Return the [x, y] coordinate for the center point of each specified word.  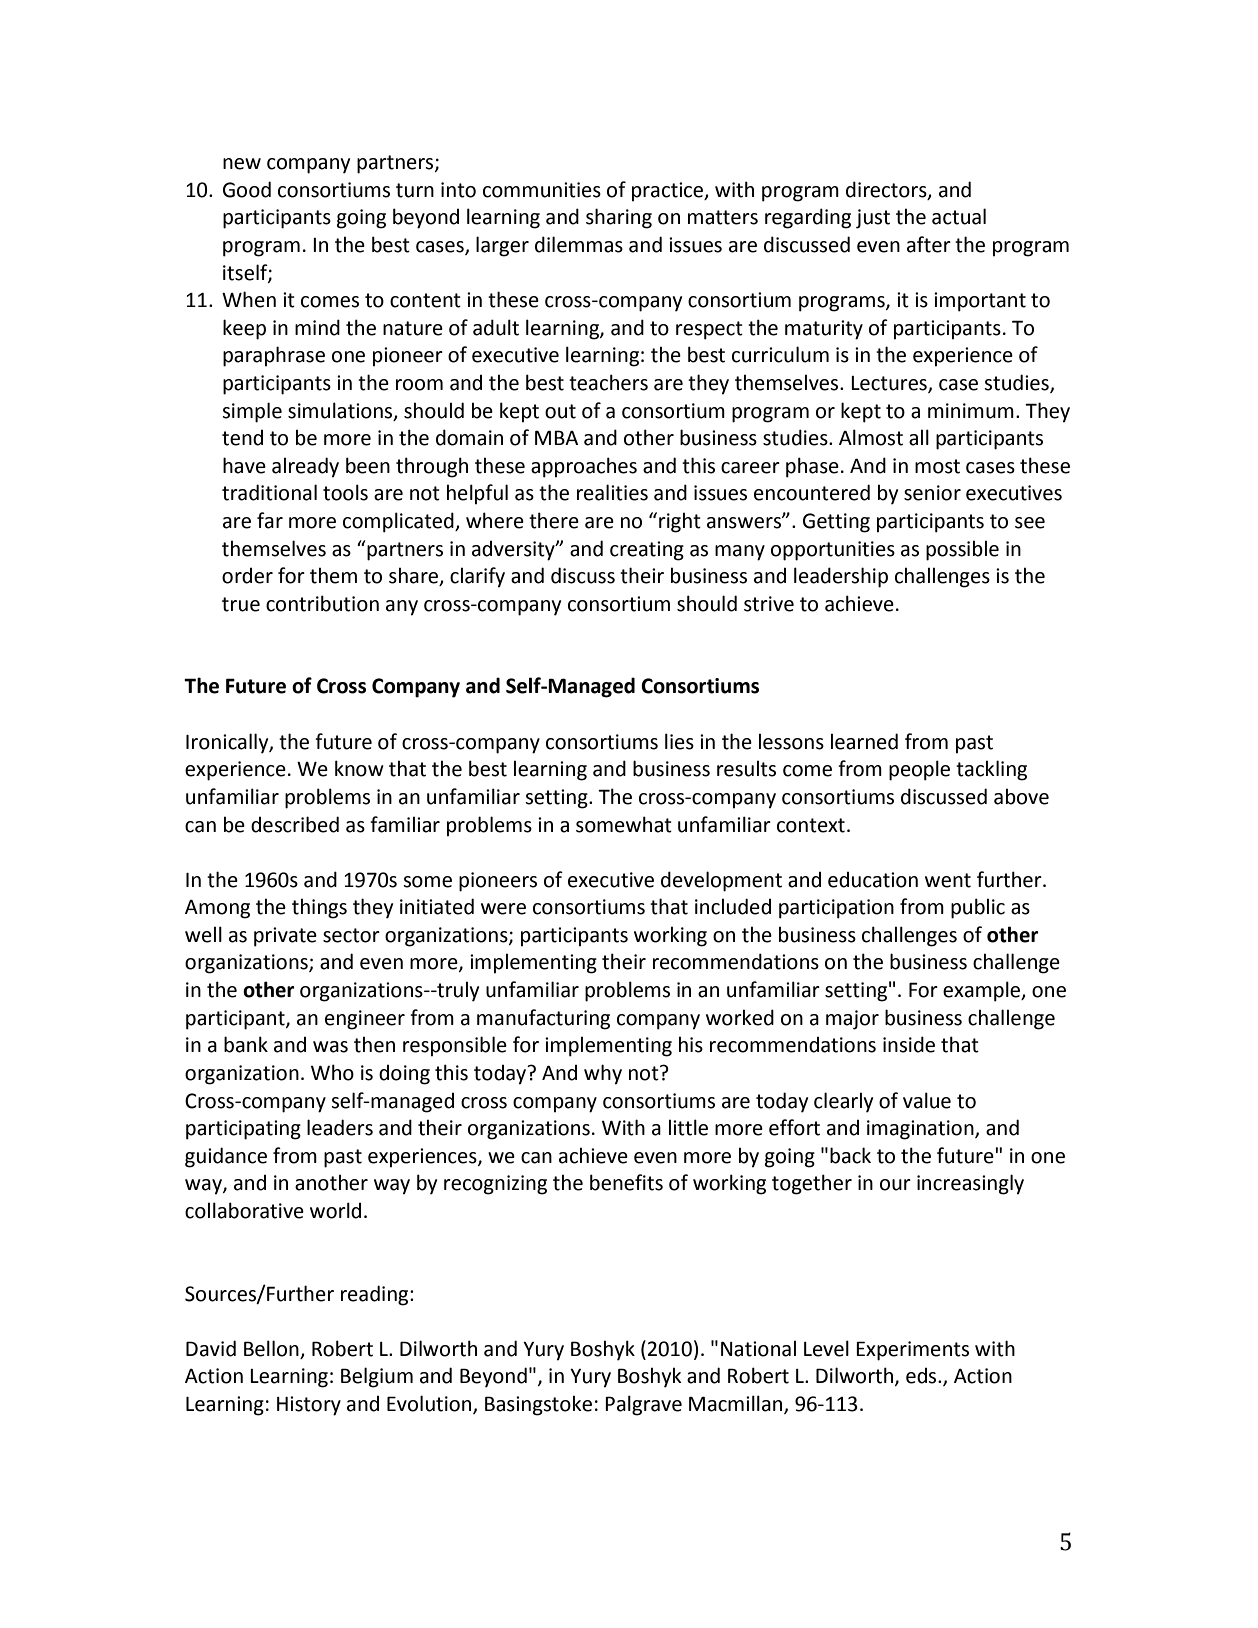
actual [959, 216]
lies [679, 741]
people [919, 770]
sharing [619, 218]
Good [247, 189]
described [295, 824]
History [309, 1406]
